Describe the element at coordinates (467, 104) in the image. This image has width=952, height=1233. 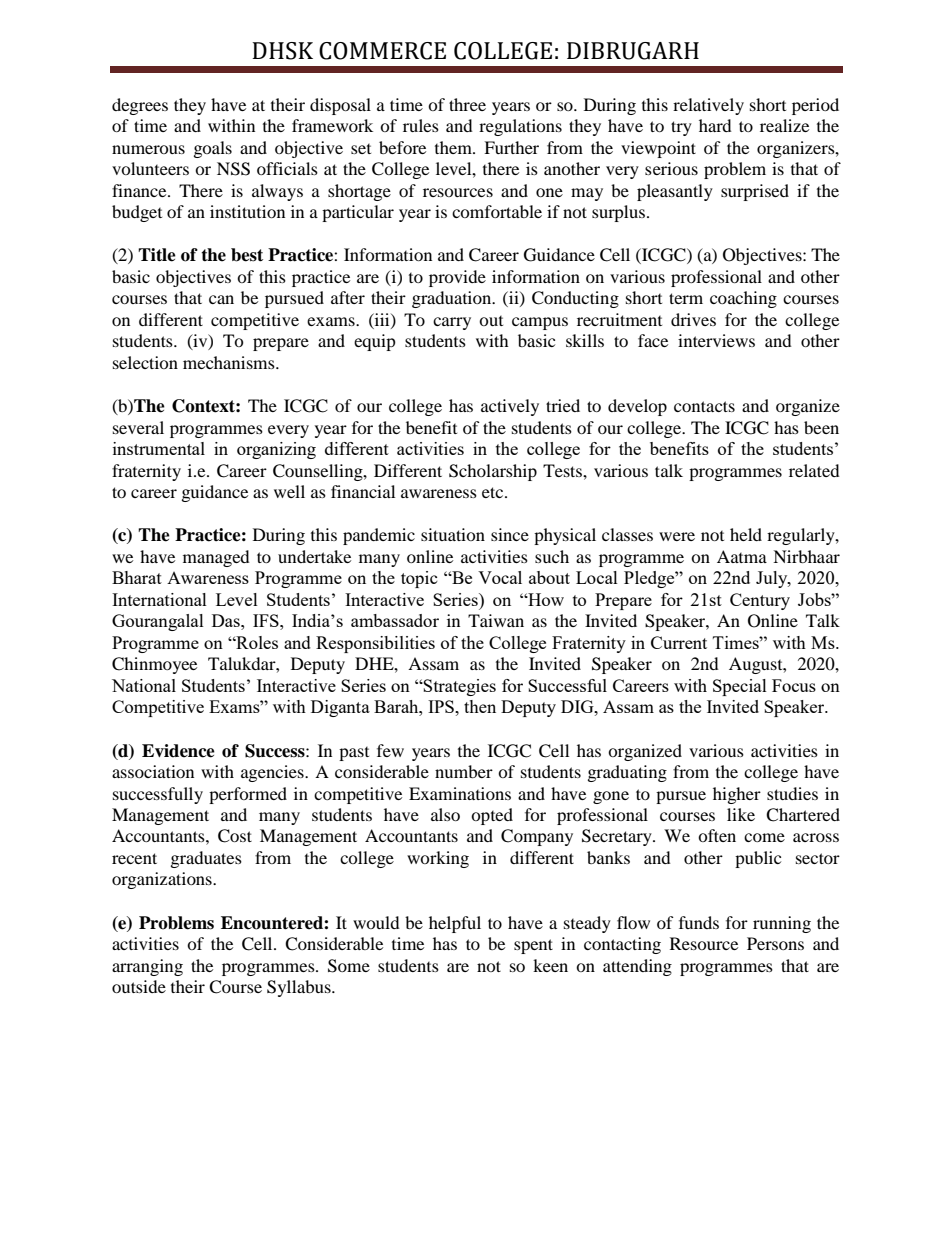
I see `three` at that location.
